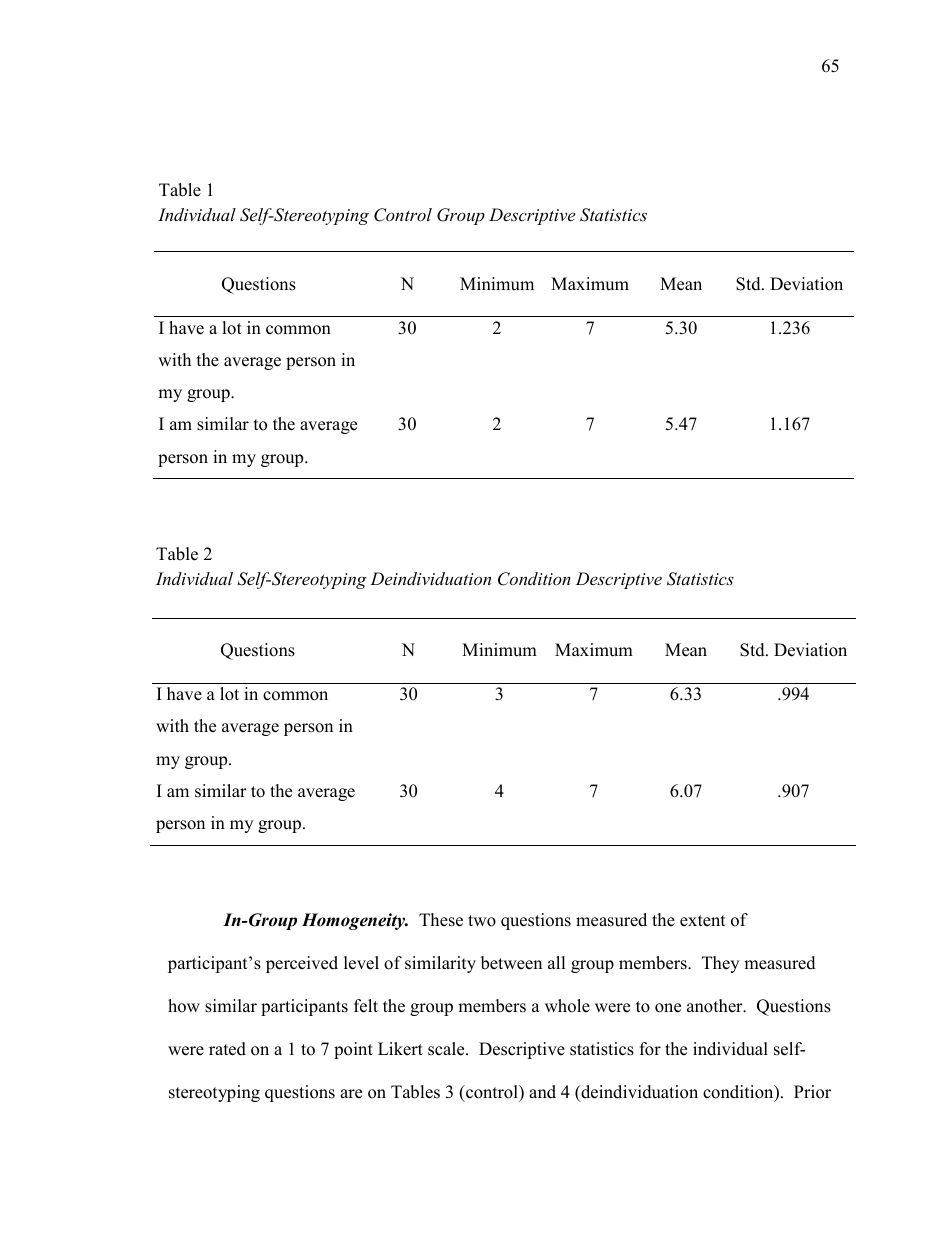  I want to click on They, so click(720, 964).
